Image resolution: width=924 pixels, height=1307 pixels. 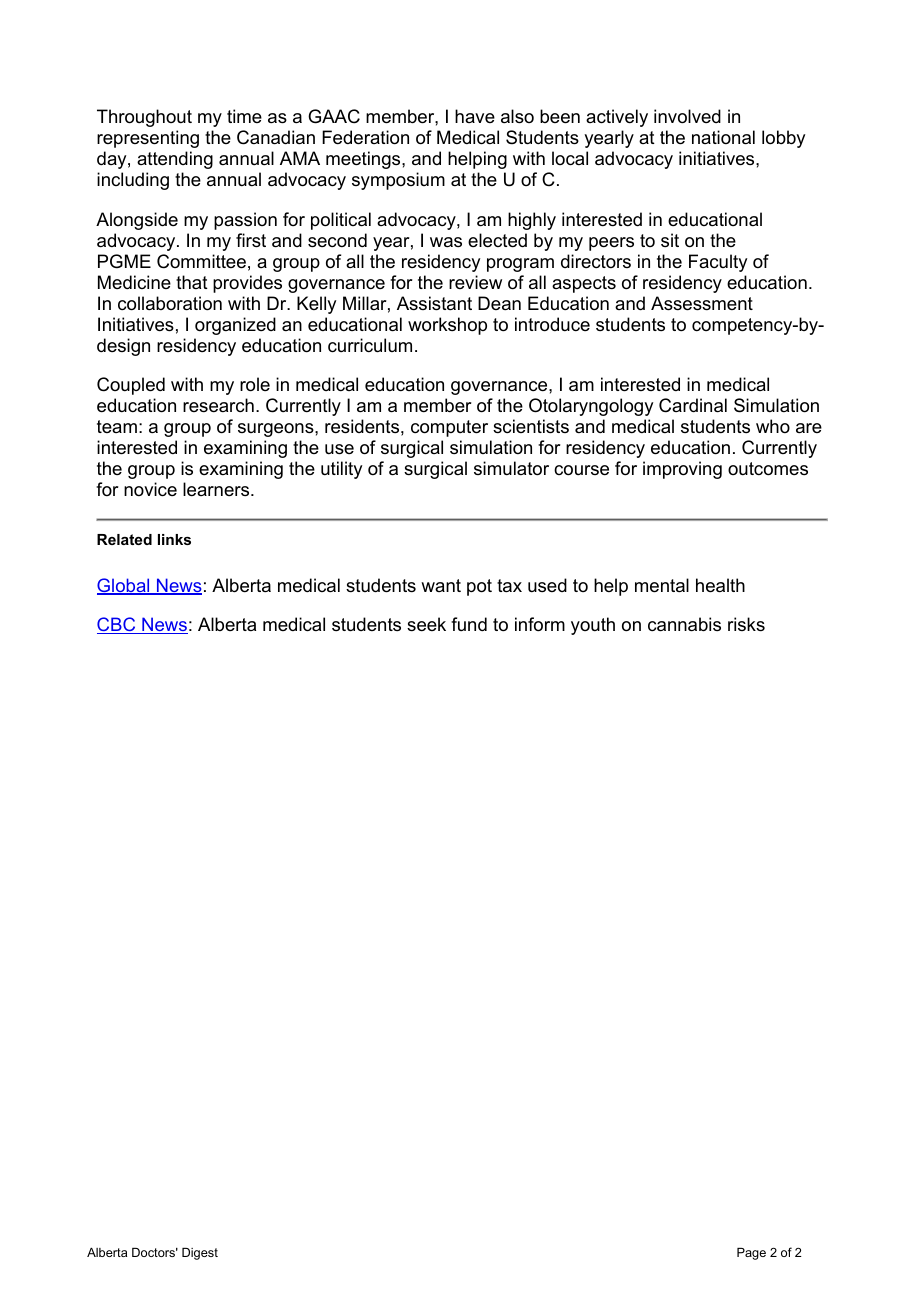 I want to click on Digest, so click(x=200, y=1254).
